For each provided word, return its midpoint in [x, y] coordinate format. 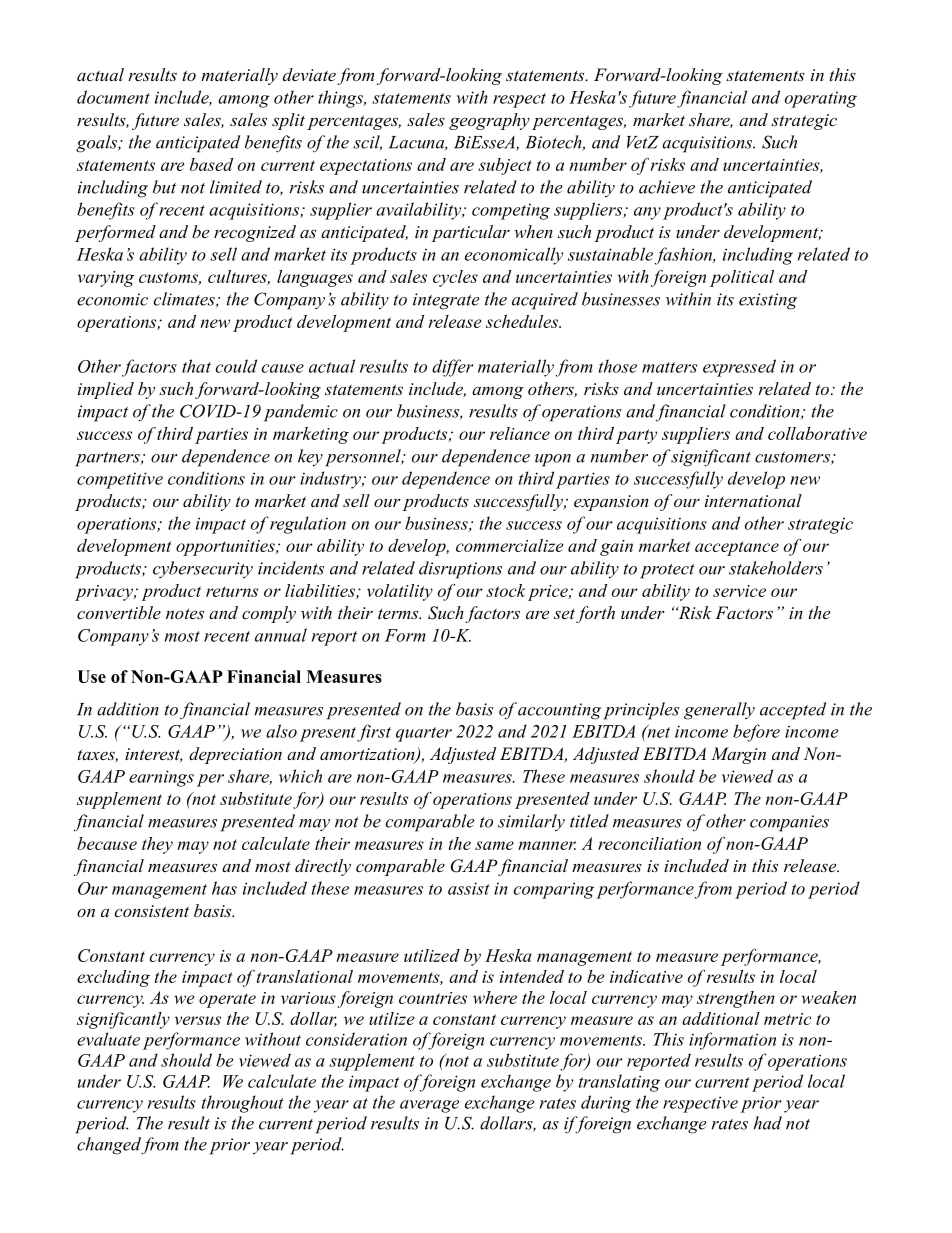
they [157, 845]
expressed [739, 368]
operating [821, 99]
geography [489, 121]
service [739, 591]
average [430, 1106]
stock [506, 590]
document [113, 97]
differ [453, 368]
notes [185, 613]
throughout [243, 1104]
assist [469, 888]
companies [789, 823]
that [196, 366]
